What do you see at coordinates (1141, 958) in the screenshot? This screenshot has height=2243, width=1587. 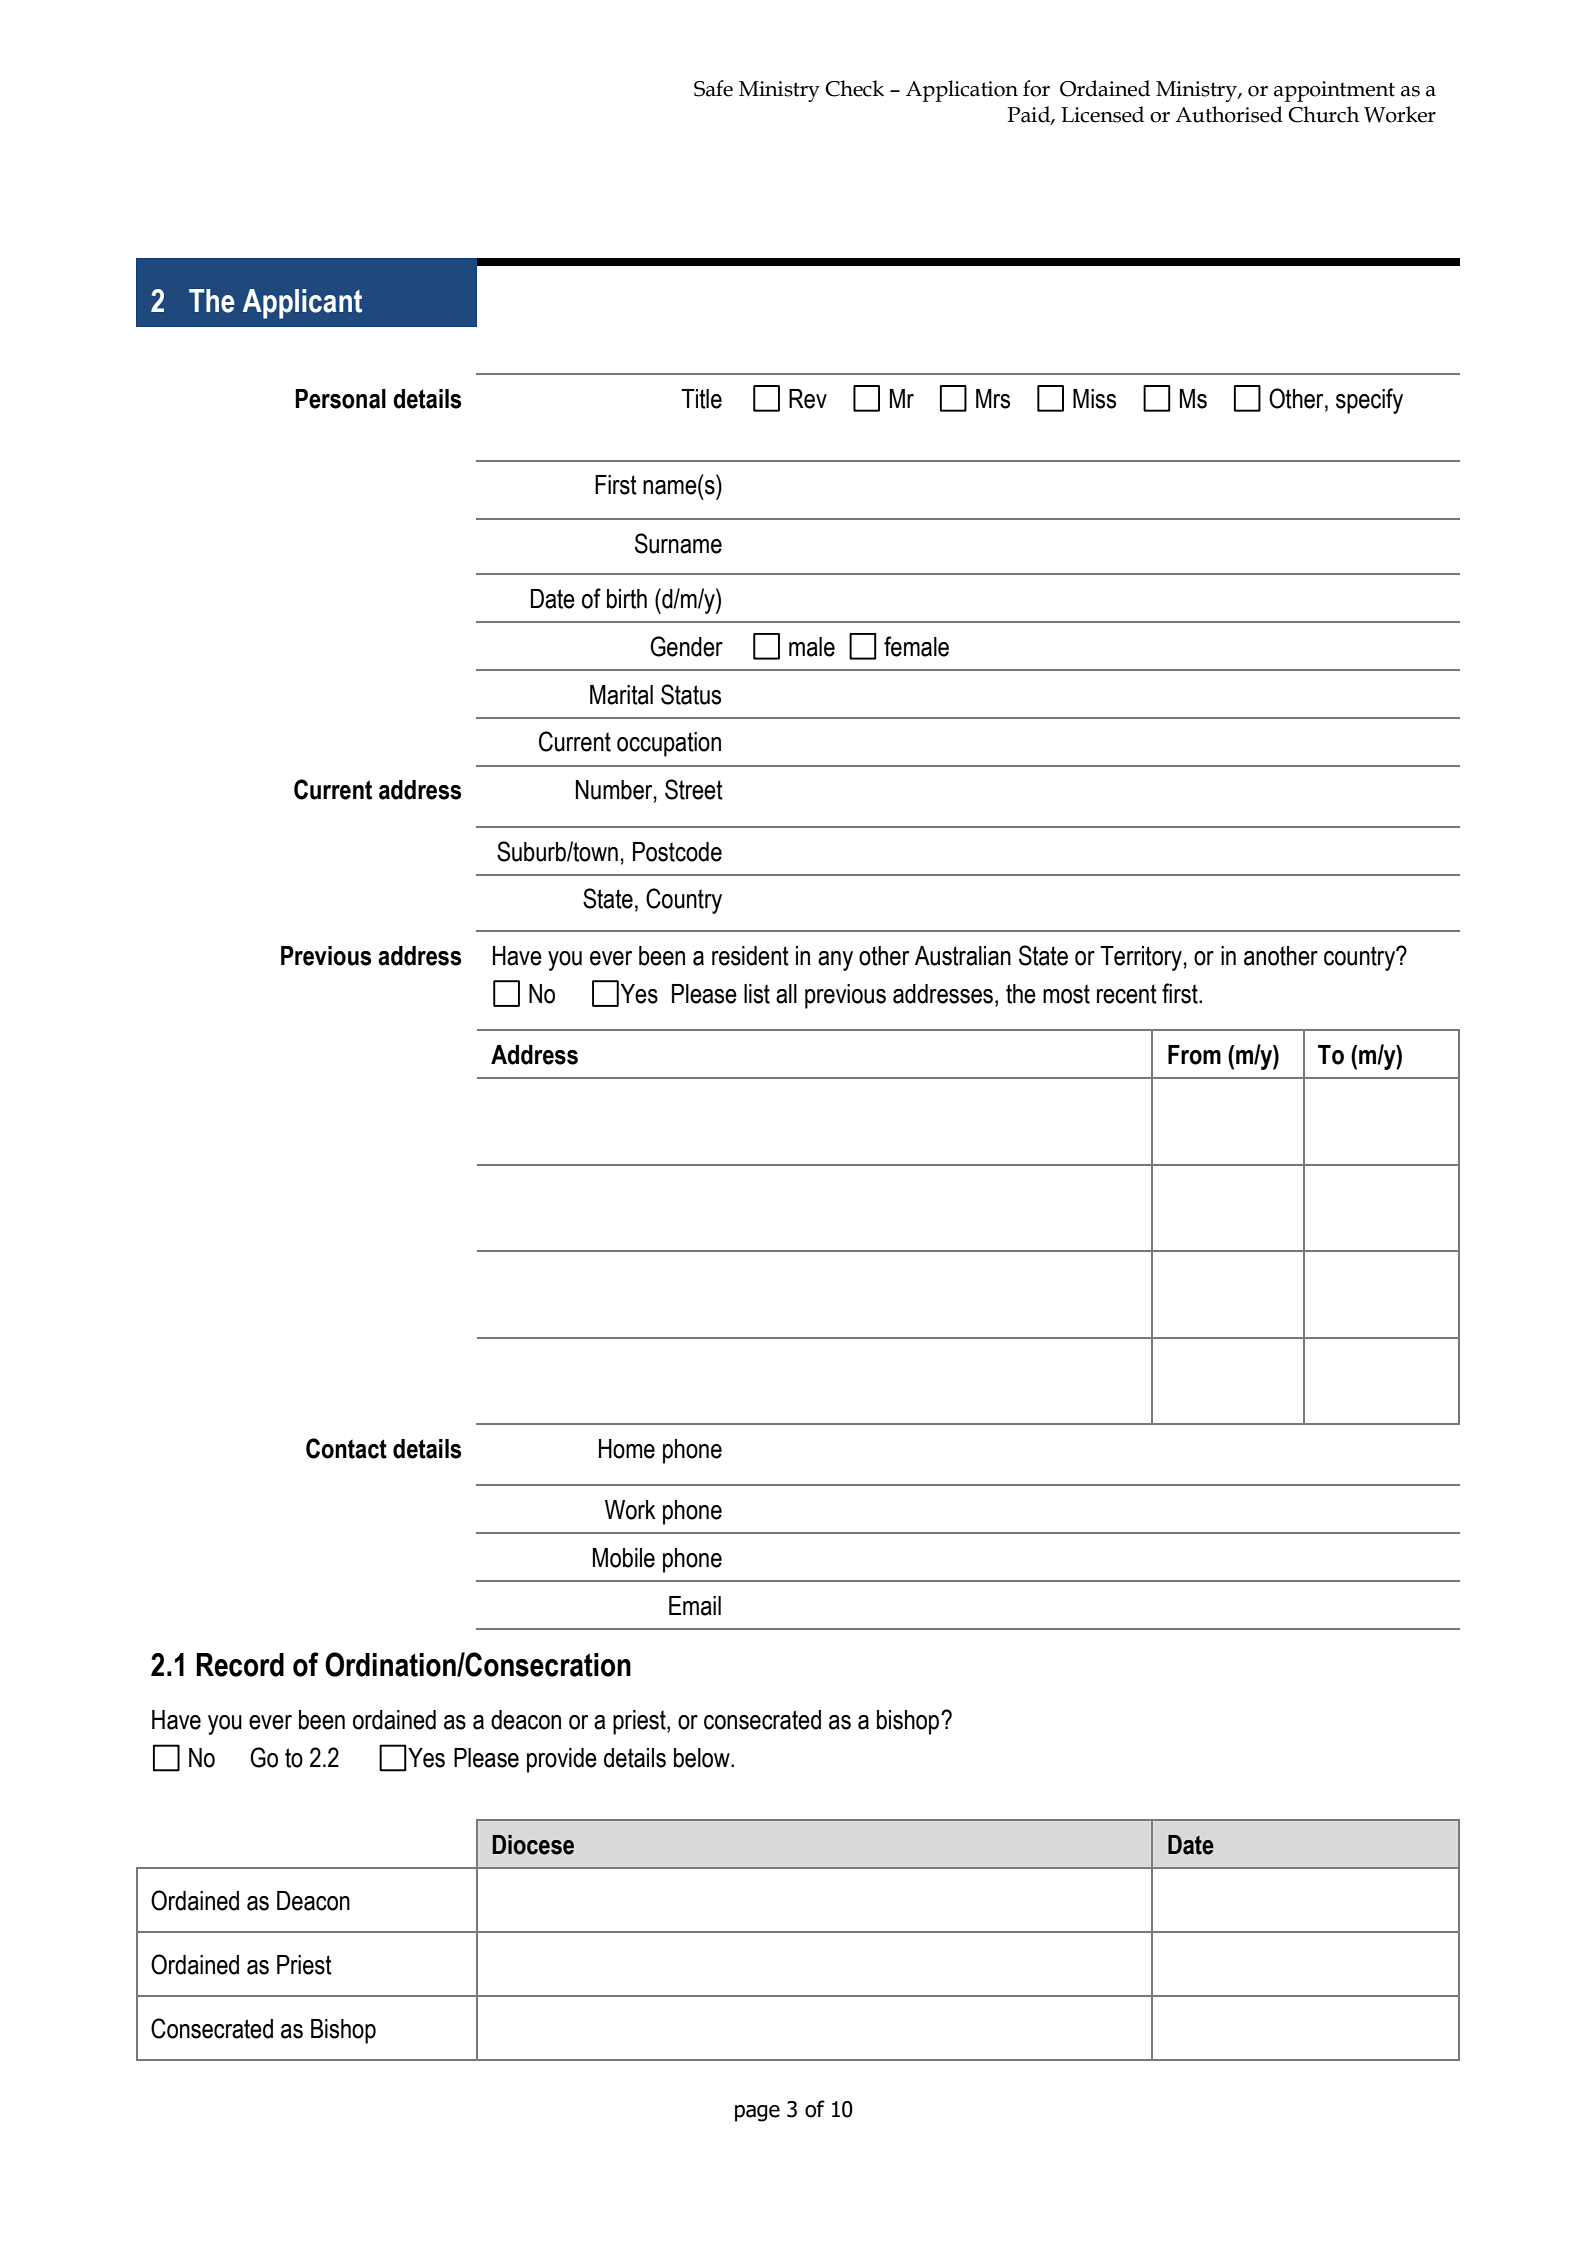 I see `Territory` at bounding box center [1141, 958].
